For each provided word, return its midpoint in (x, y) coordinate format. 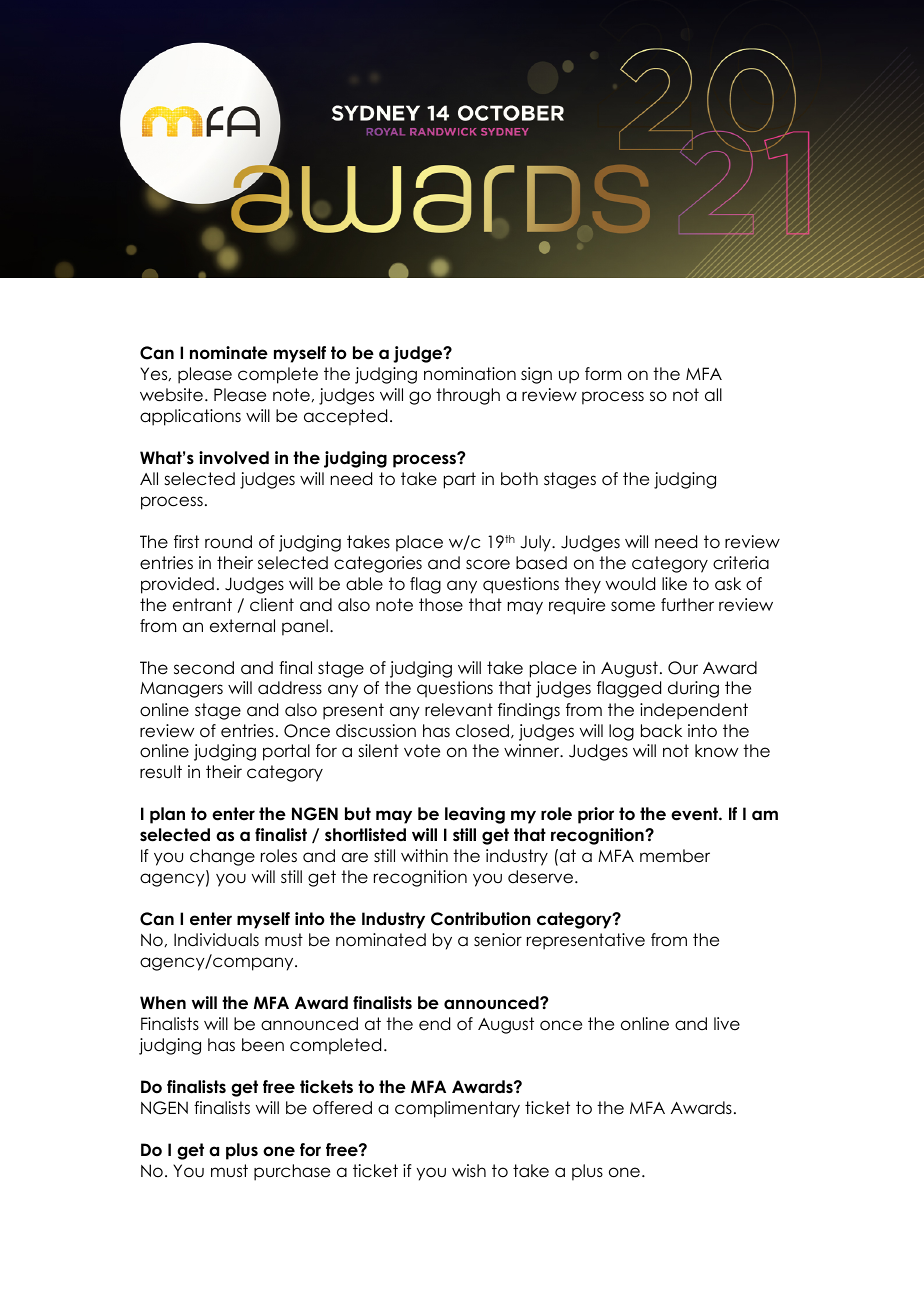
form (603, 374)
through (468, 396)
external (242, 626)
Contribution (481, 919)
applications (190, 417)
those (441, 605)
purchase (292, 1172)
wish (469, 1171)
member (675, 856)
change (222, 857)
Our (683, 668)
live (727, 1024)
